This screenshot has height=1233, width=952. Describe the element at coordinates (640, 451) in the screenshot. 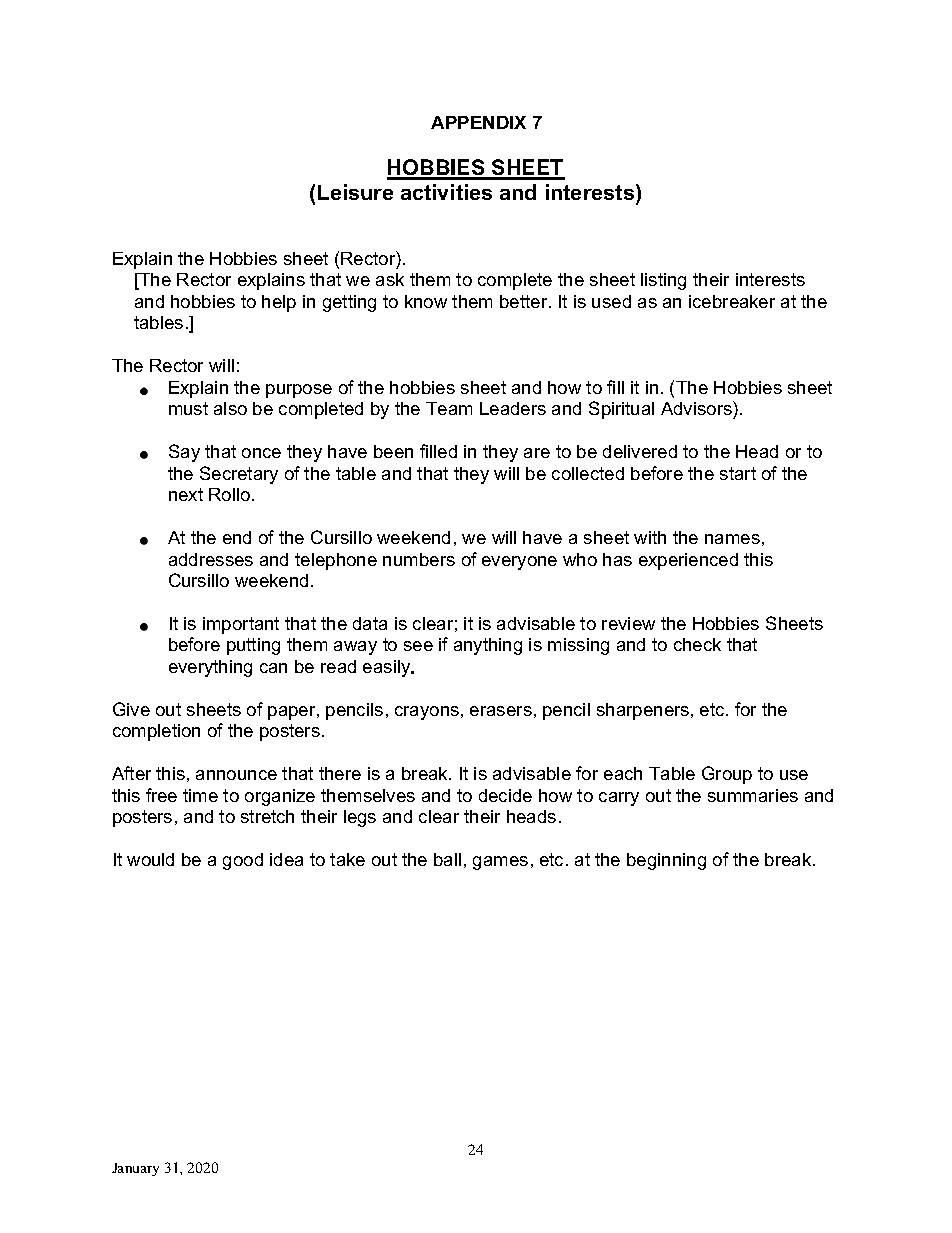

I see `delivered` at that location.
